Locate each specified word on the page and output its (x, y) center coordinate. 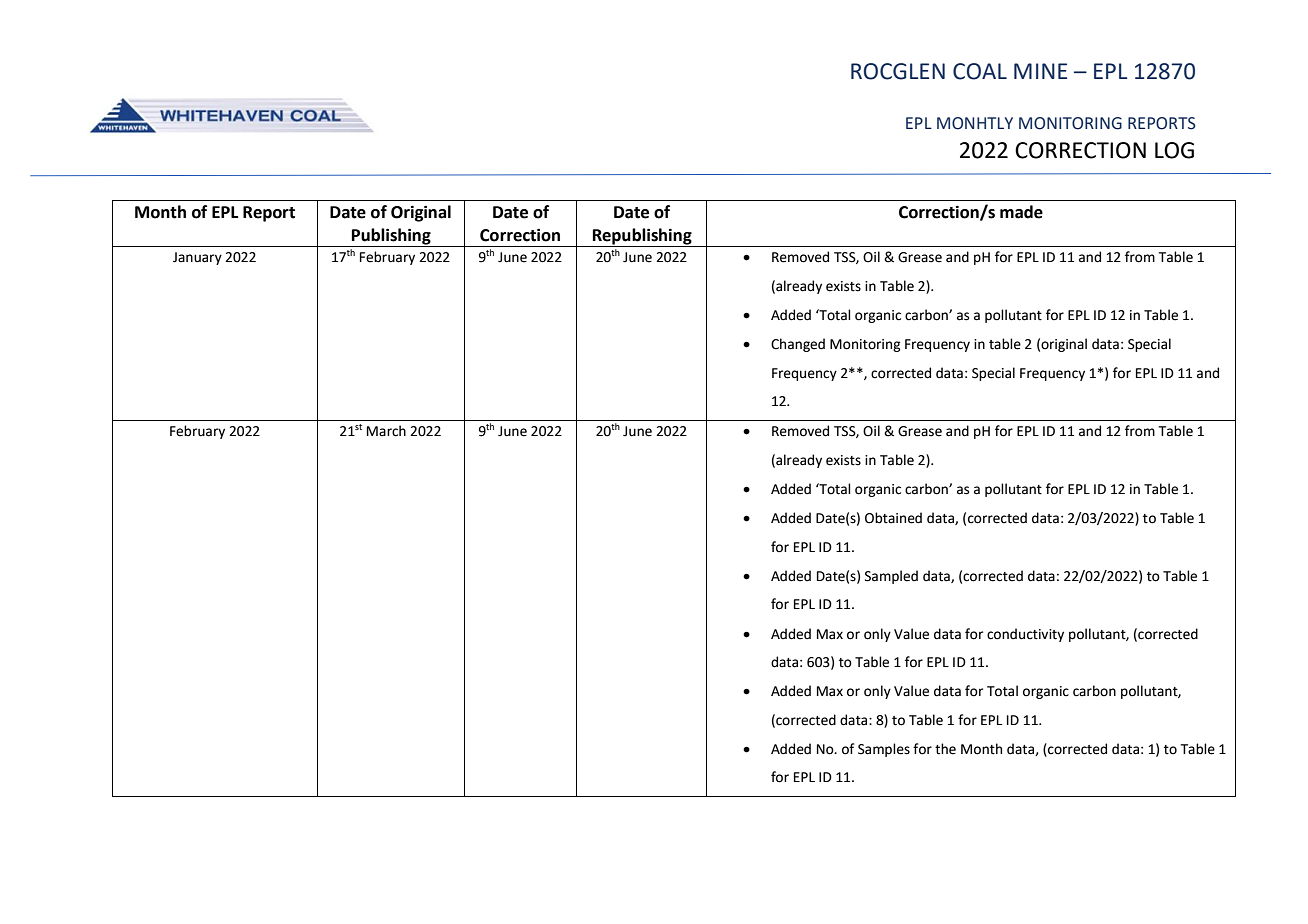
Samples (884, 750)
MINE (1040, 71)
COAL (980, 71)
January (197, 258)
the (945, 749)
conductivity (1025, 635)
